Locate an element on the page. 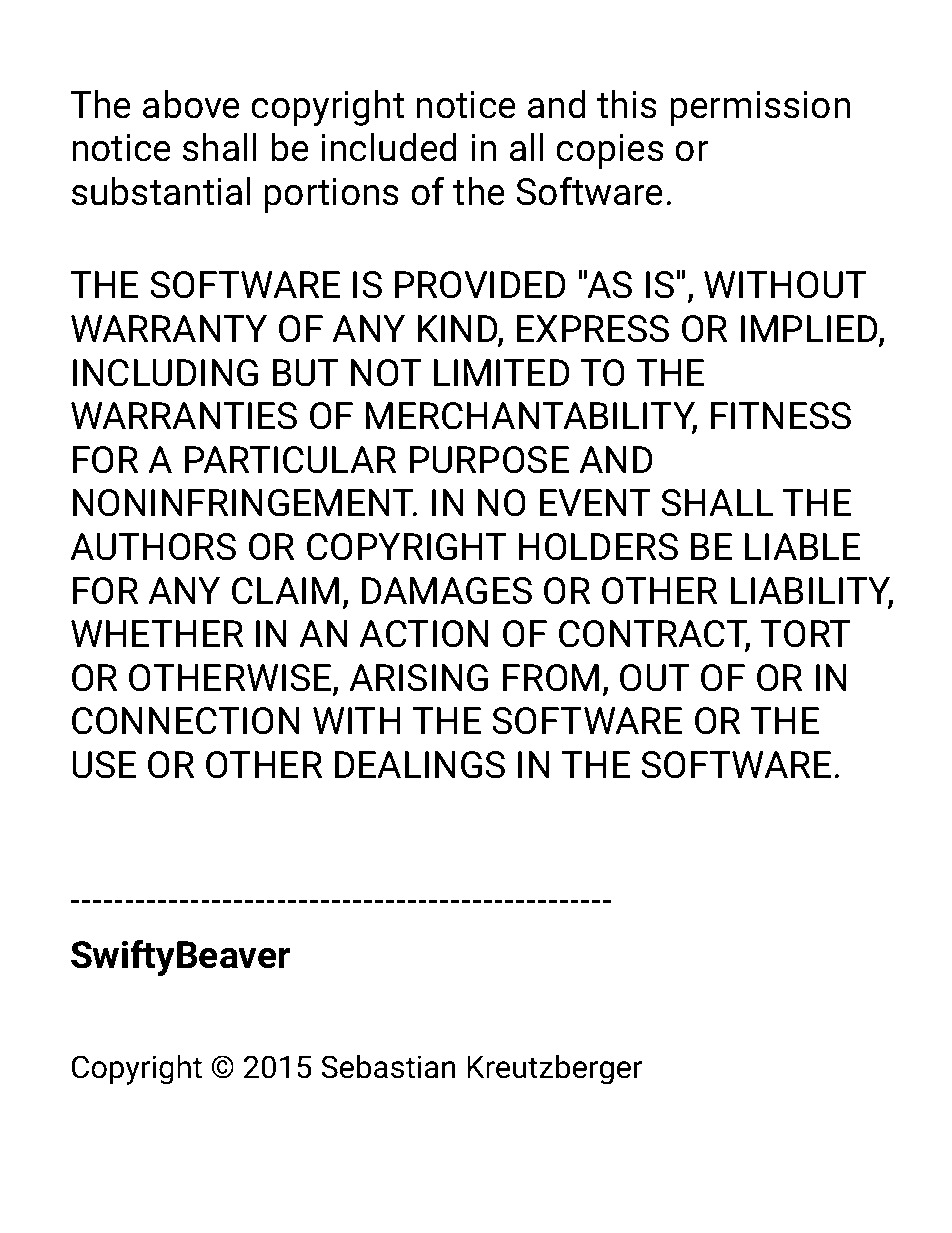 This document has width=952, height=1233. Sebastian is located at coordinates (388, 1066).
